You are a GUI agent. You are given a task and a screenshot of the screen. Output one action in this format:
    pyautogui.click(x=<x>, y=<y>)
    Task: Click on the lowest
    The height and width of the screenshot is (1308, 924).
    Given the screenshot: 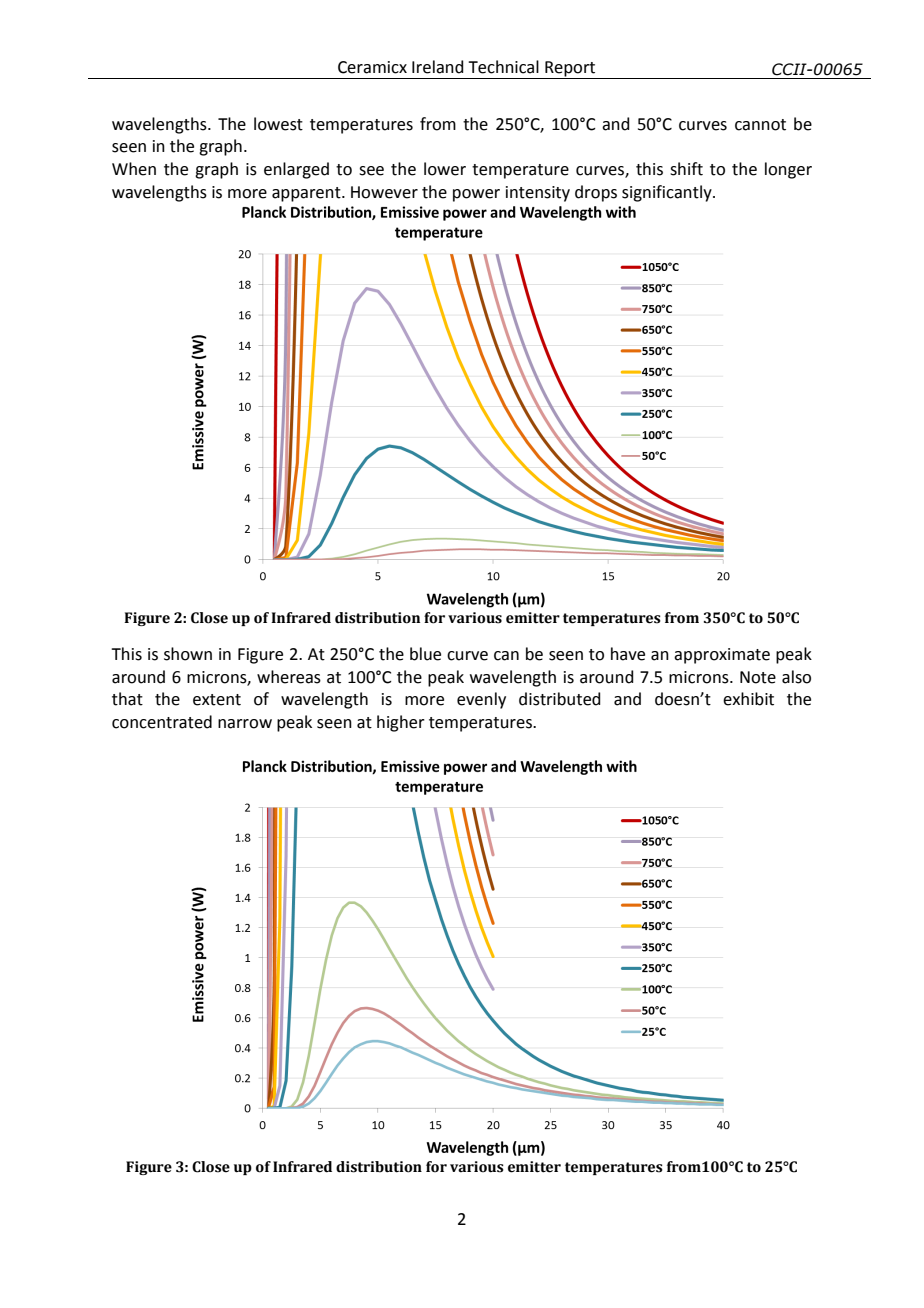 What is the action you would take?
    pyautogui.click(x=278, y=124)
